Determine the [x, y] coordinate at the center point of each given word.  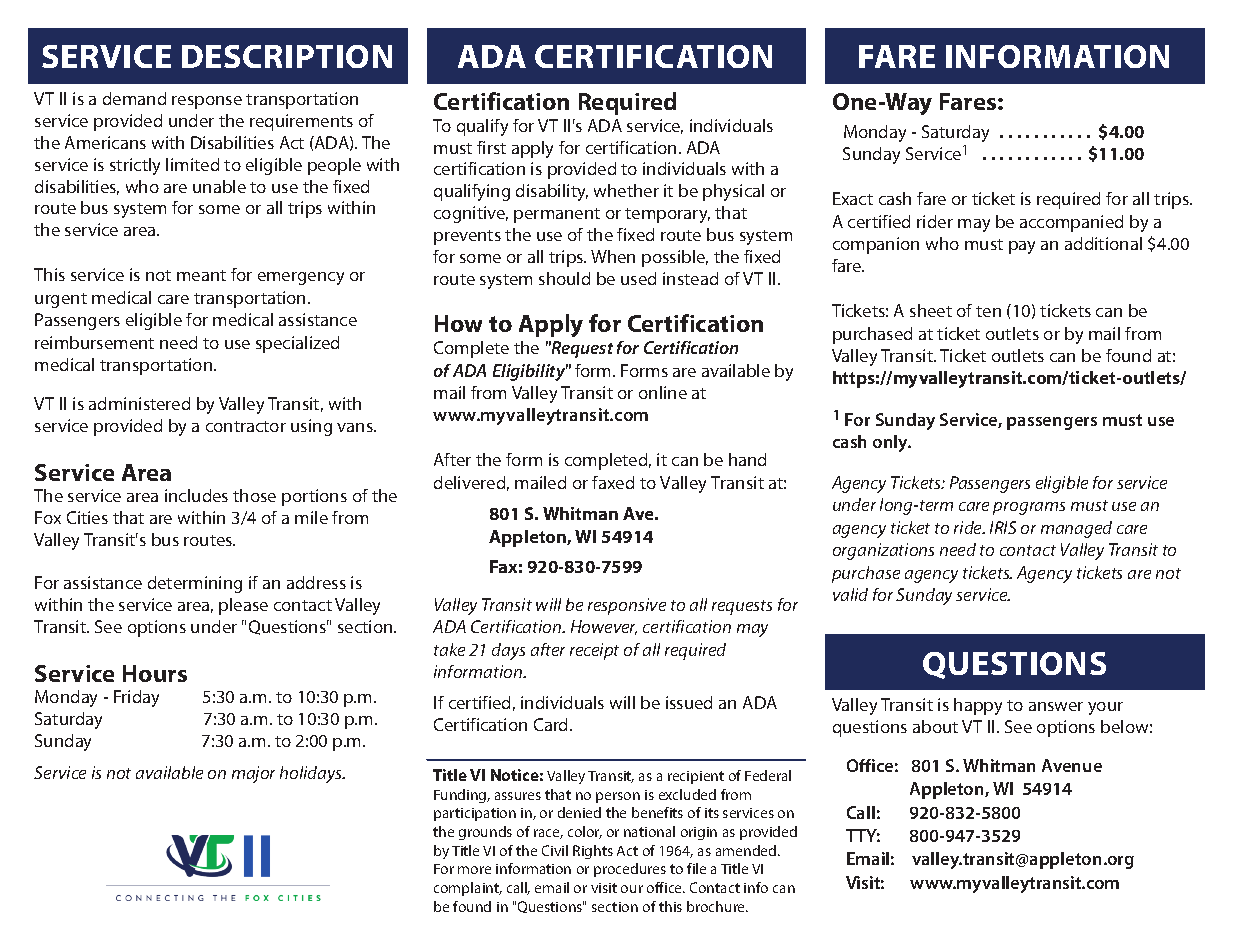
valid [850, 594]
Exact [853, 198]
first [491, 147]
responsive [627, 606]
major [253, 774]
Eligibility [530, 372]
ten [988, 311]
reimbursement [94, 342]
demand [134, 98]
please [243, 606]
